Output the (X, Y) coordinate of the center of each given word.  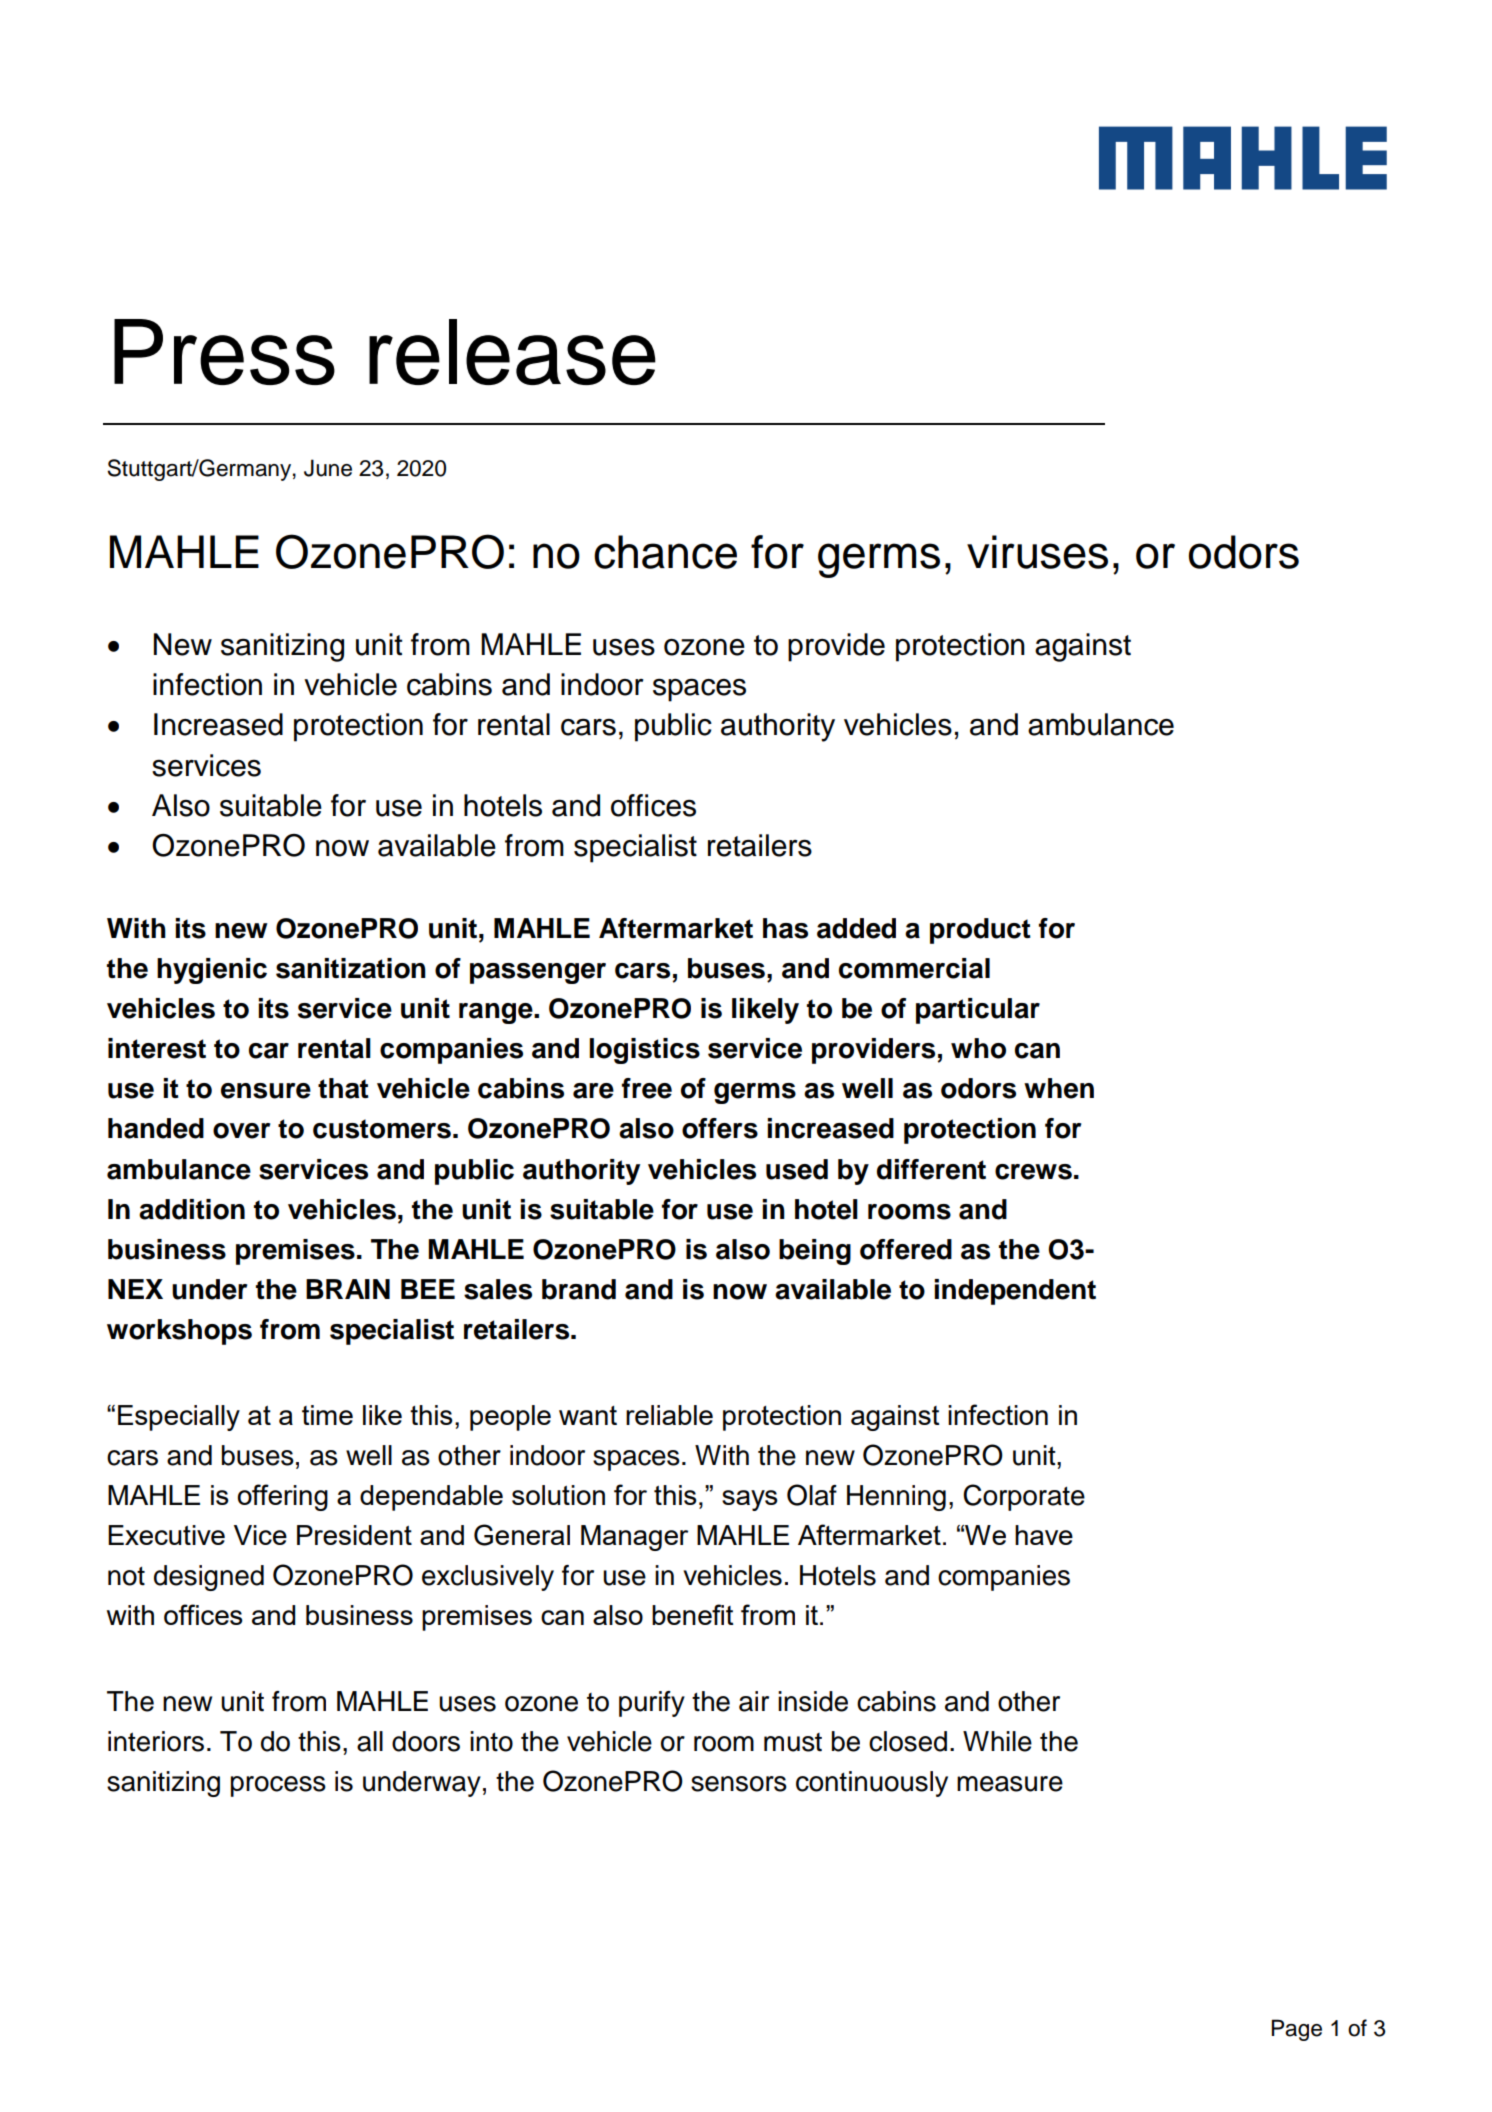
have (1044, 1535)
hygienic (212, 971)
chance (665, 552)
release (512, 352)
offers (720, 1128)
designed (209, 1578)
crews (1033, 1172)
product (980, 931)
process (278, 1786)
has (785, 928)
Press (224, 352)
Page (1297, 2030)
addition (192, 1209)
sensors (739, 1784)
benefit (693, 1614)
